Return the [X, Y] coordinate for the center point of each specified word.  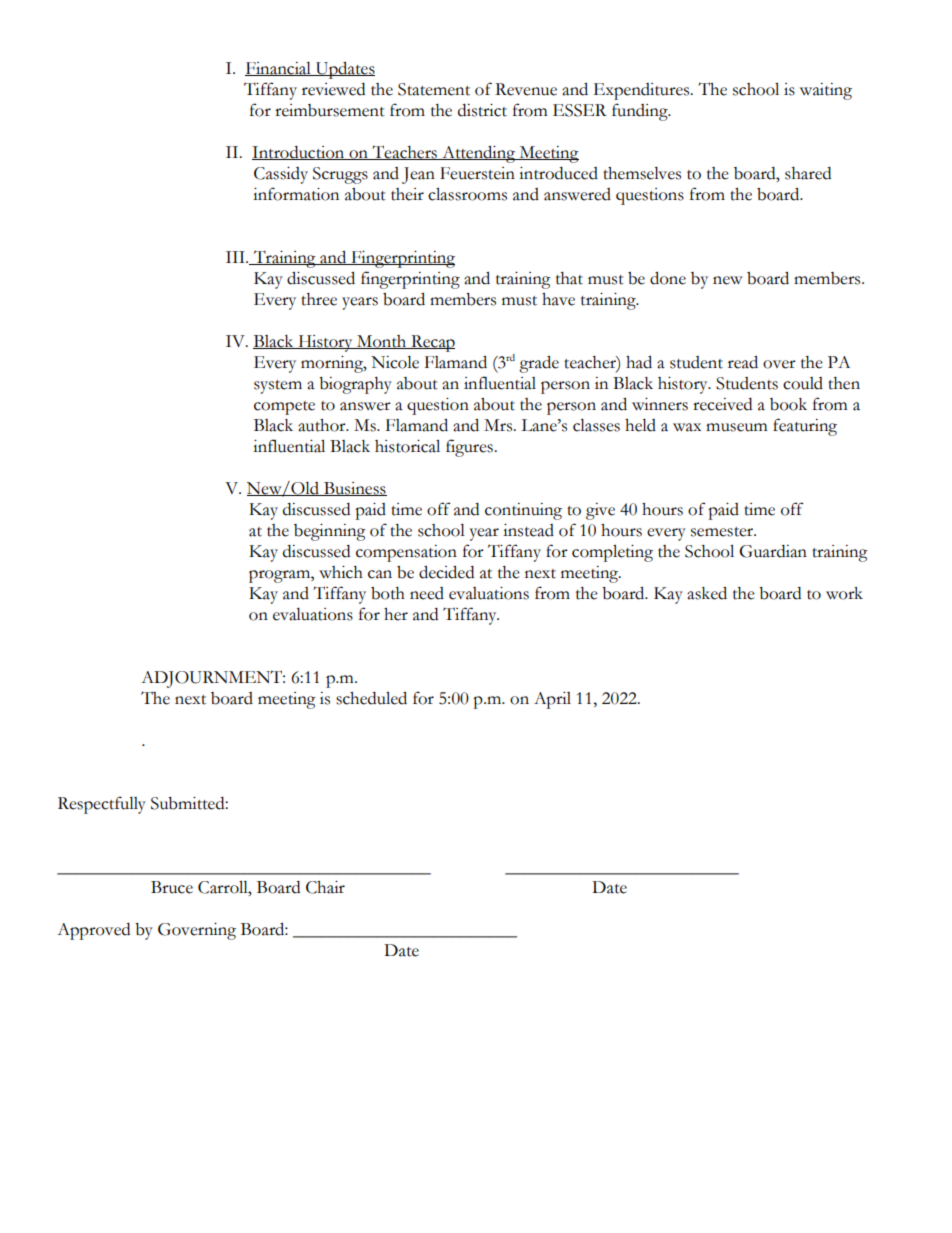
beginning [330, 532]
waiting [826, 91]
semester [723, 532]
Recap [432, 343]
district [482, 110]
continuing [523, 511]
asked [707, 593]
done [668, 278]
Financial [279, 69]
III [236, 257]
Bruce [172, 887]
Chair [325, 887]
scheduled [371, 698]
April [552, 700]
